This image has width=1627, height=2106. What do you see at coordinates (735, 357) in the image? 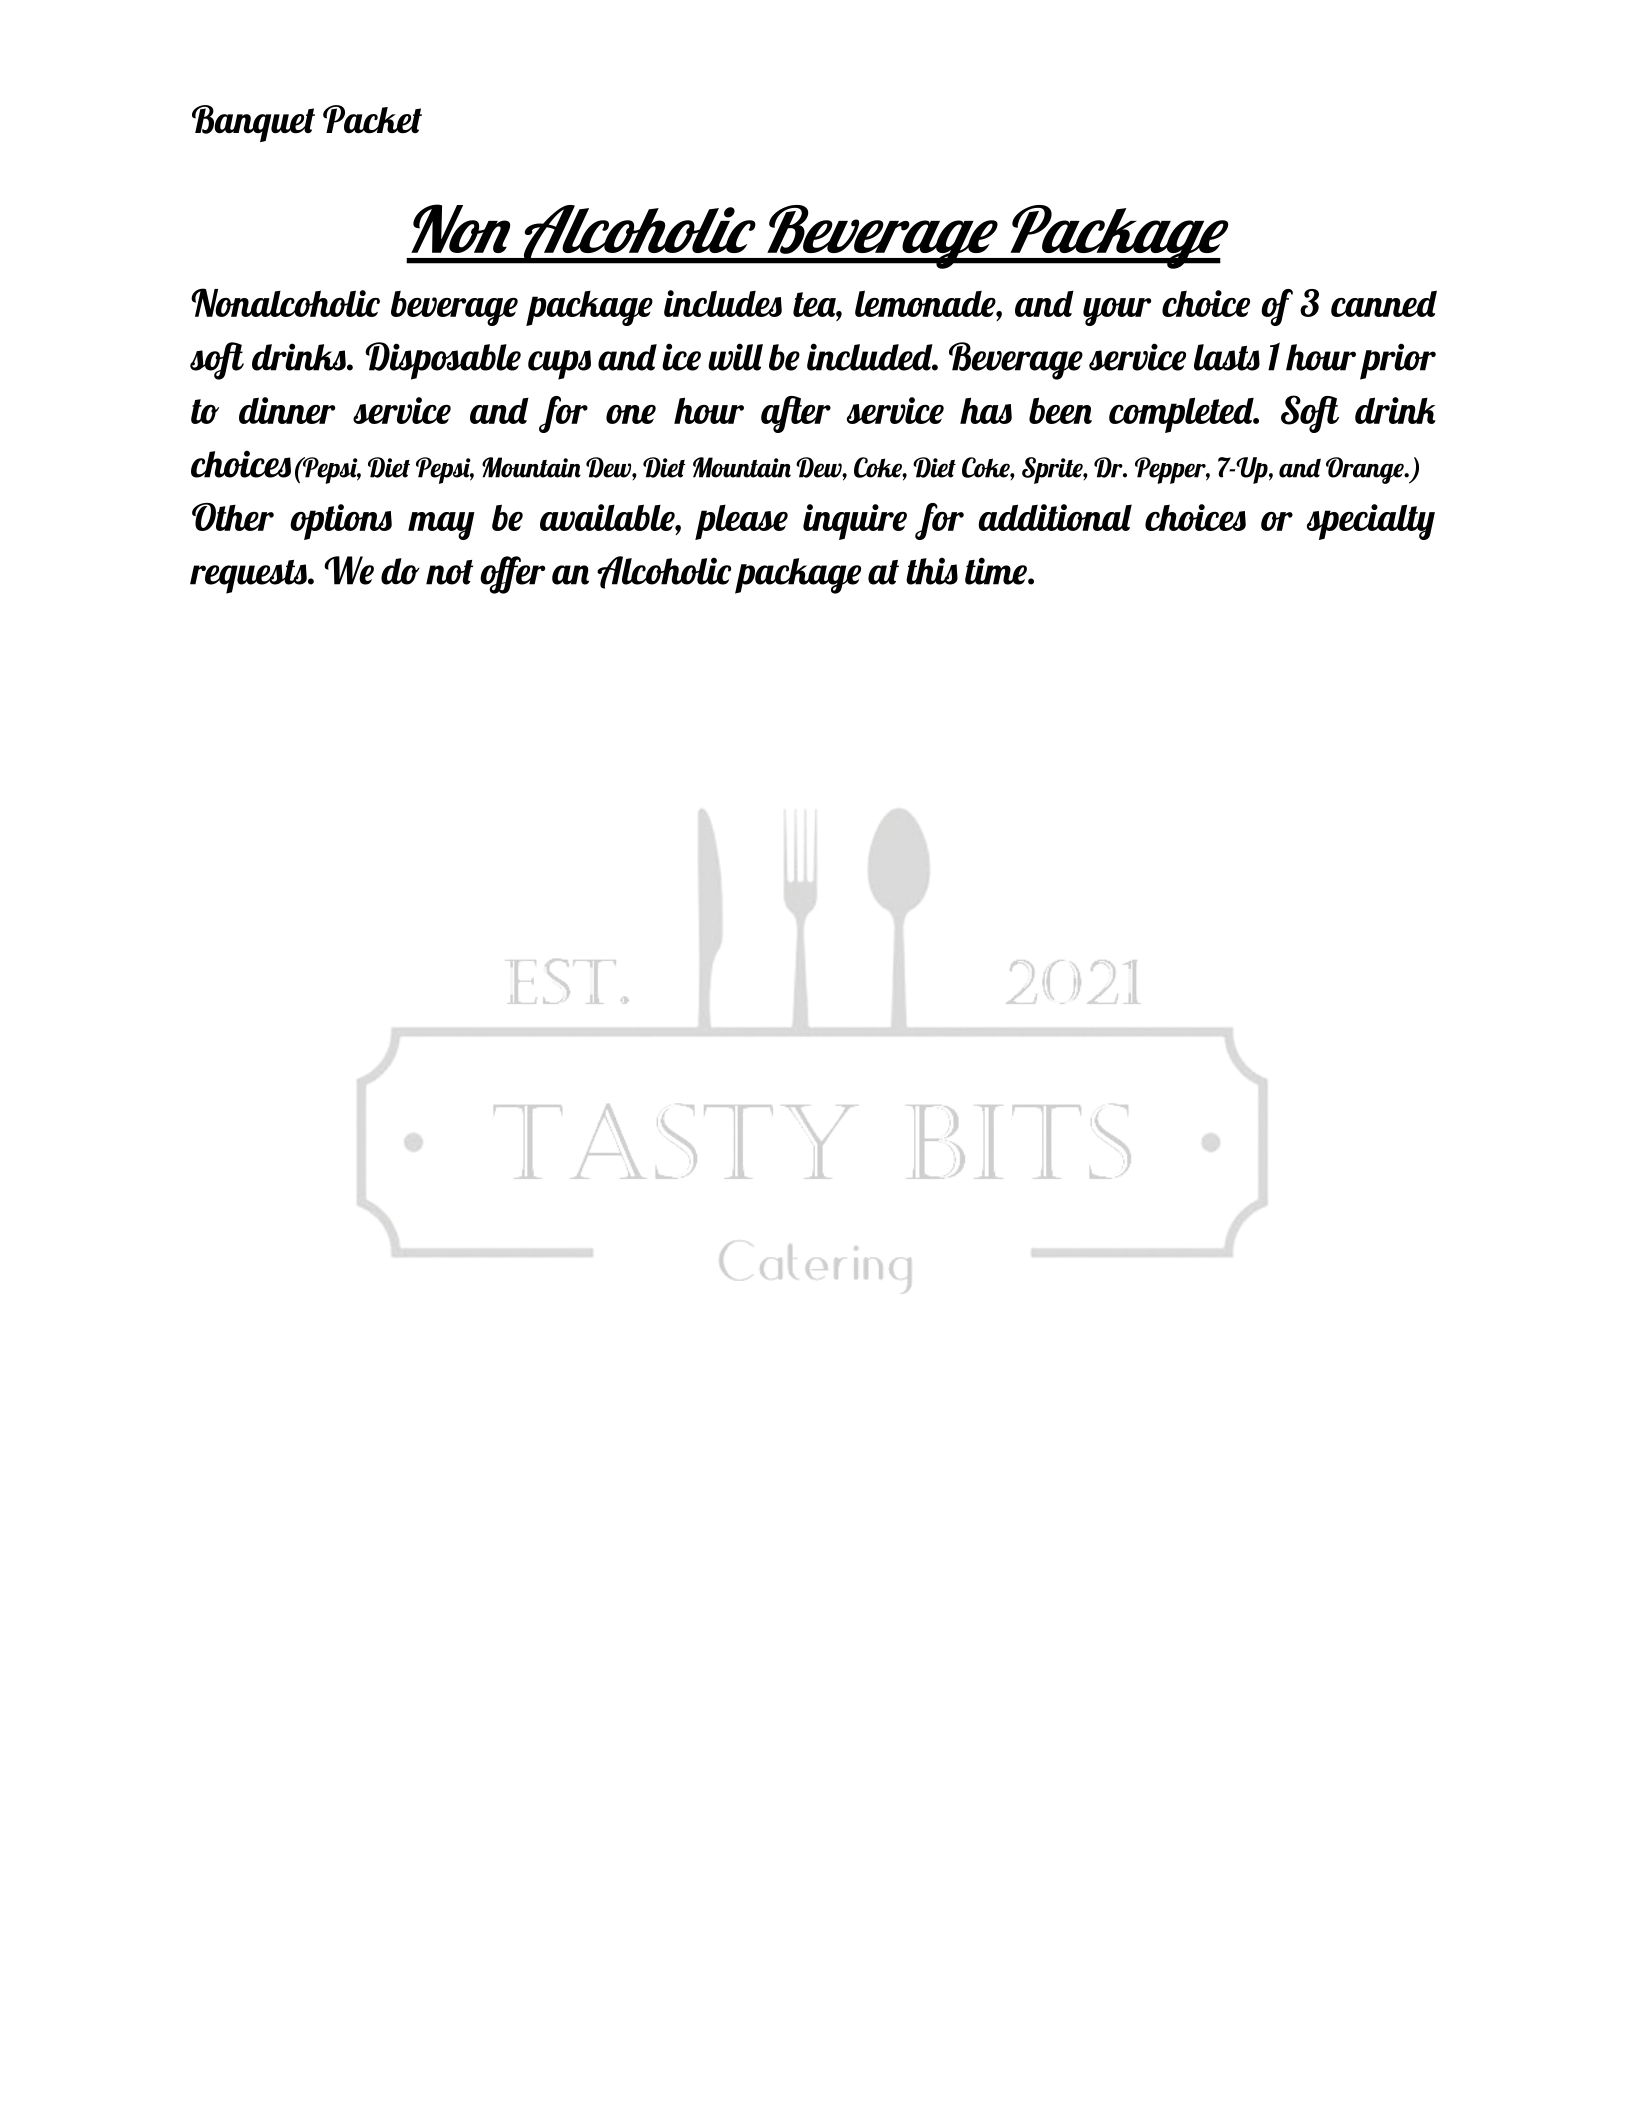
I see `will` at bounding box center [735, 357].
